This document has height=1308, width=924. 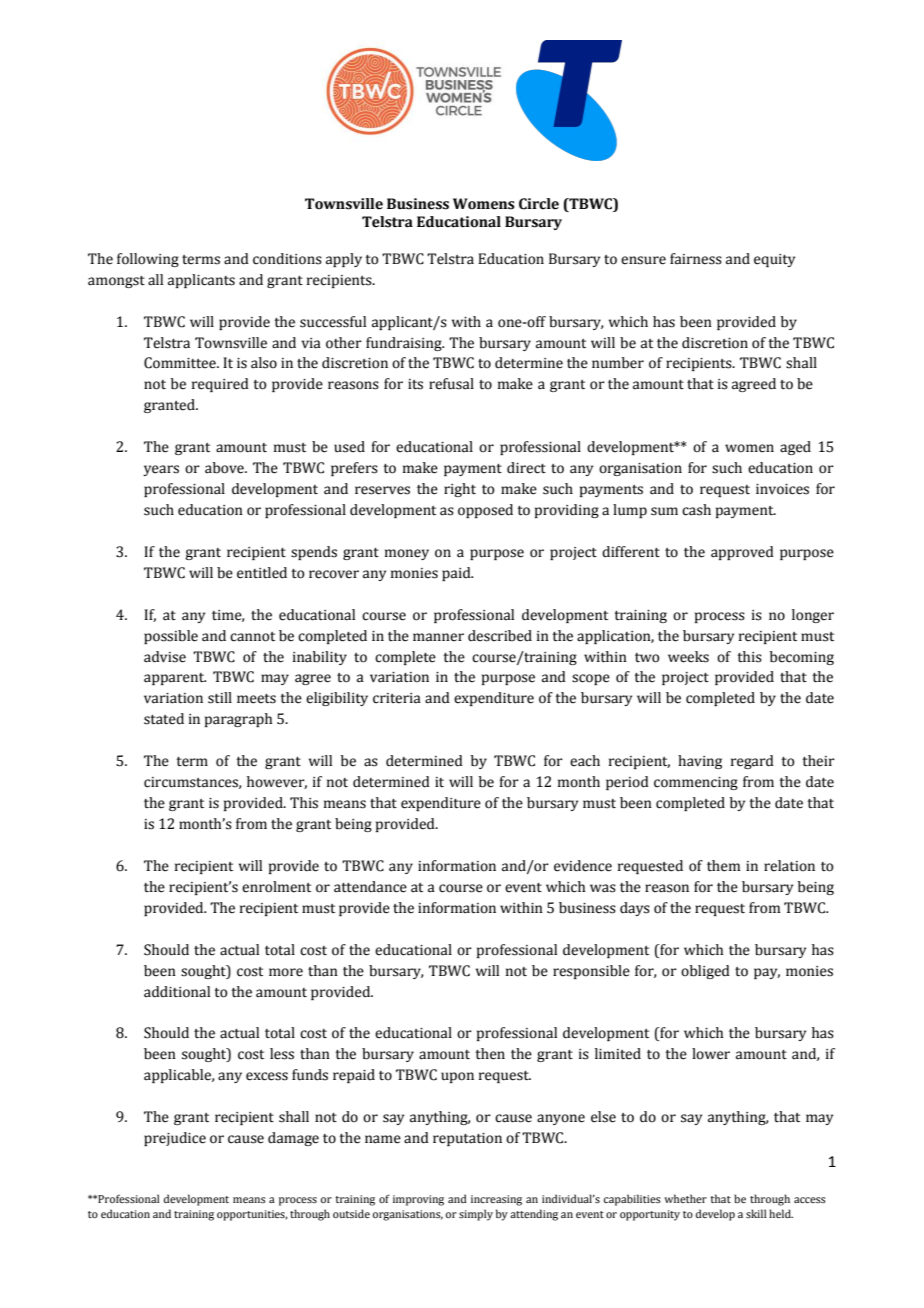 What do you see at coordinates (756, 1213) in the document?
I see `skill` at bounding box center [756, 1213].
